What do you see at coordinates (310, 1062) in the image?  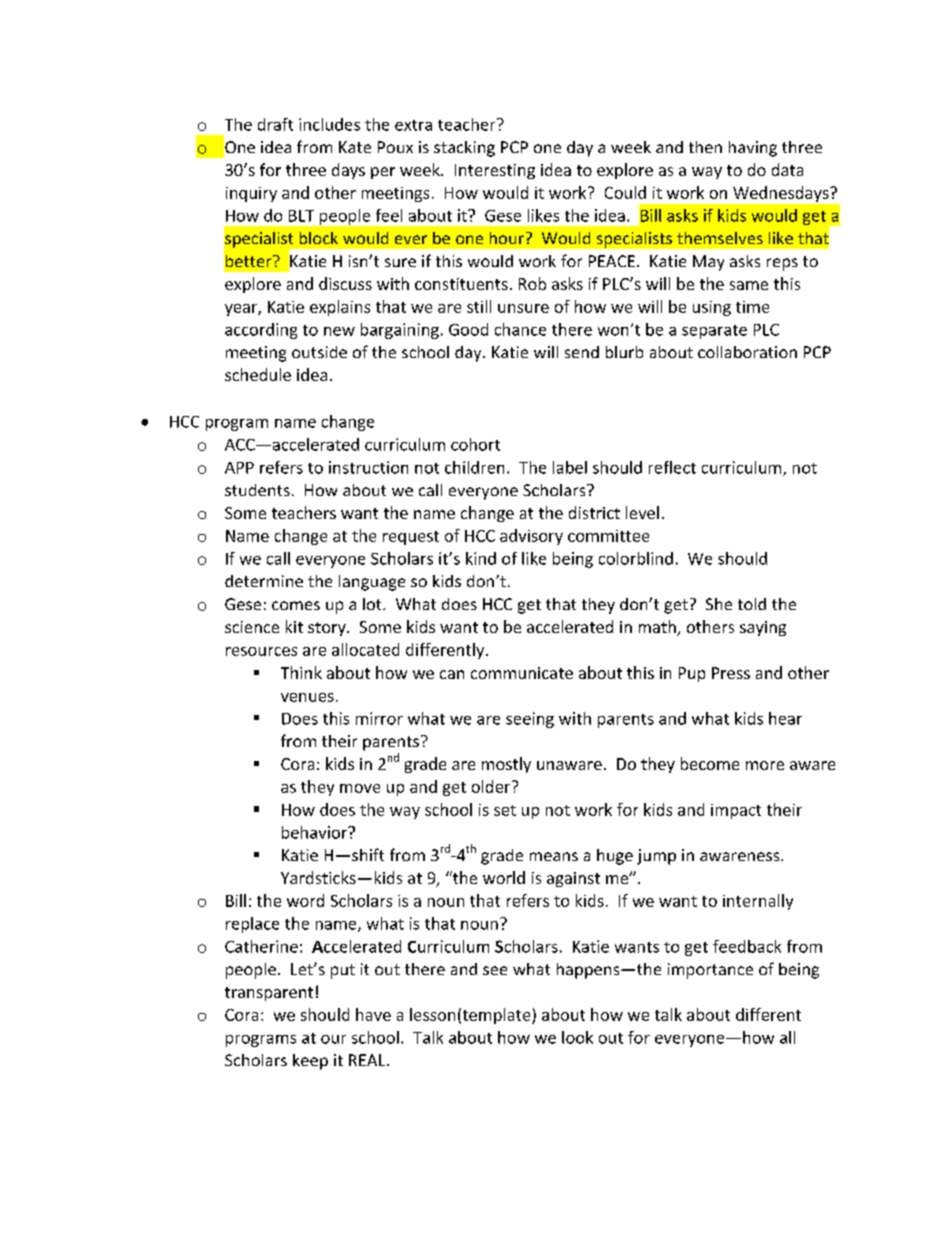 I see `keep` at bounding box center [310, 1062].
